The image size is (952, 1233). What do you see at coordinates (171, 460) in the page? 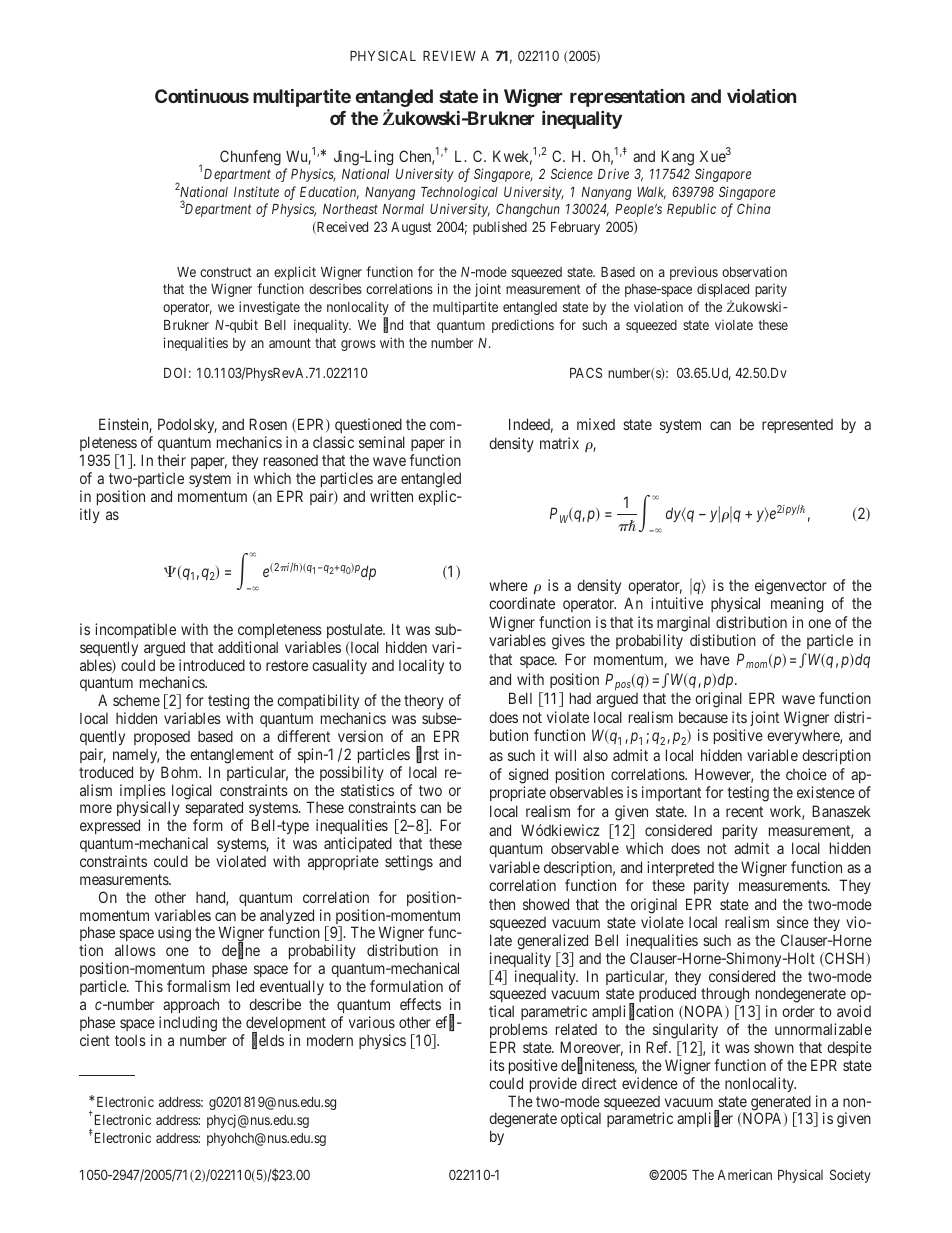
I see `their` at bounding box center [171, 460].
